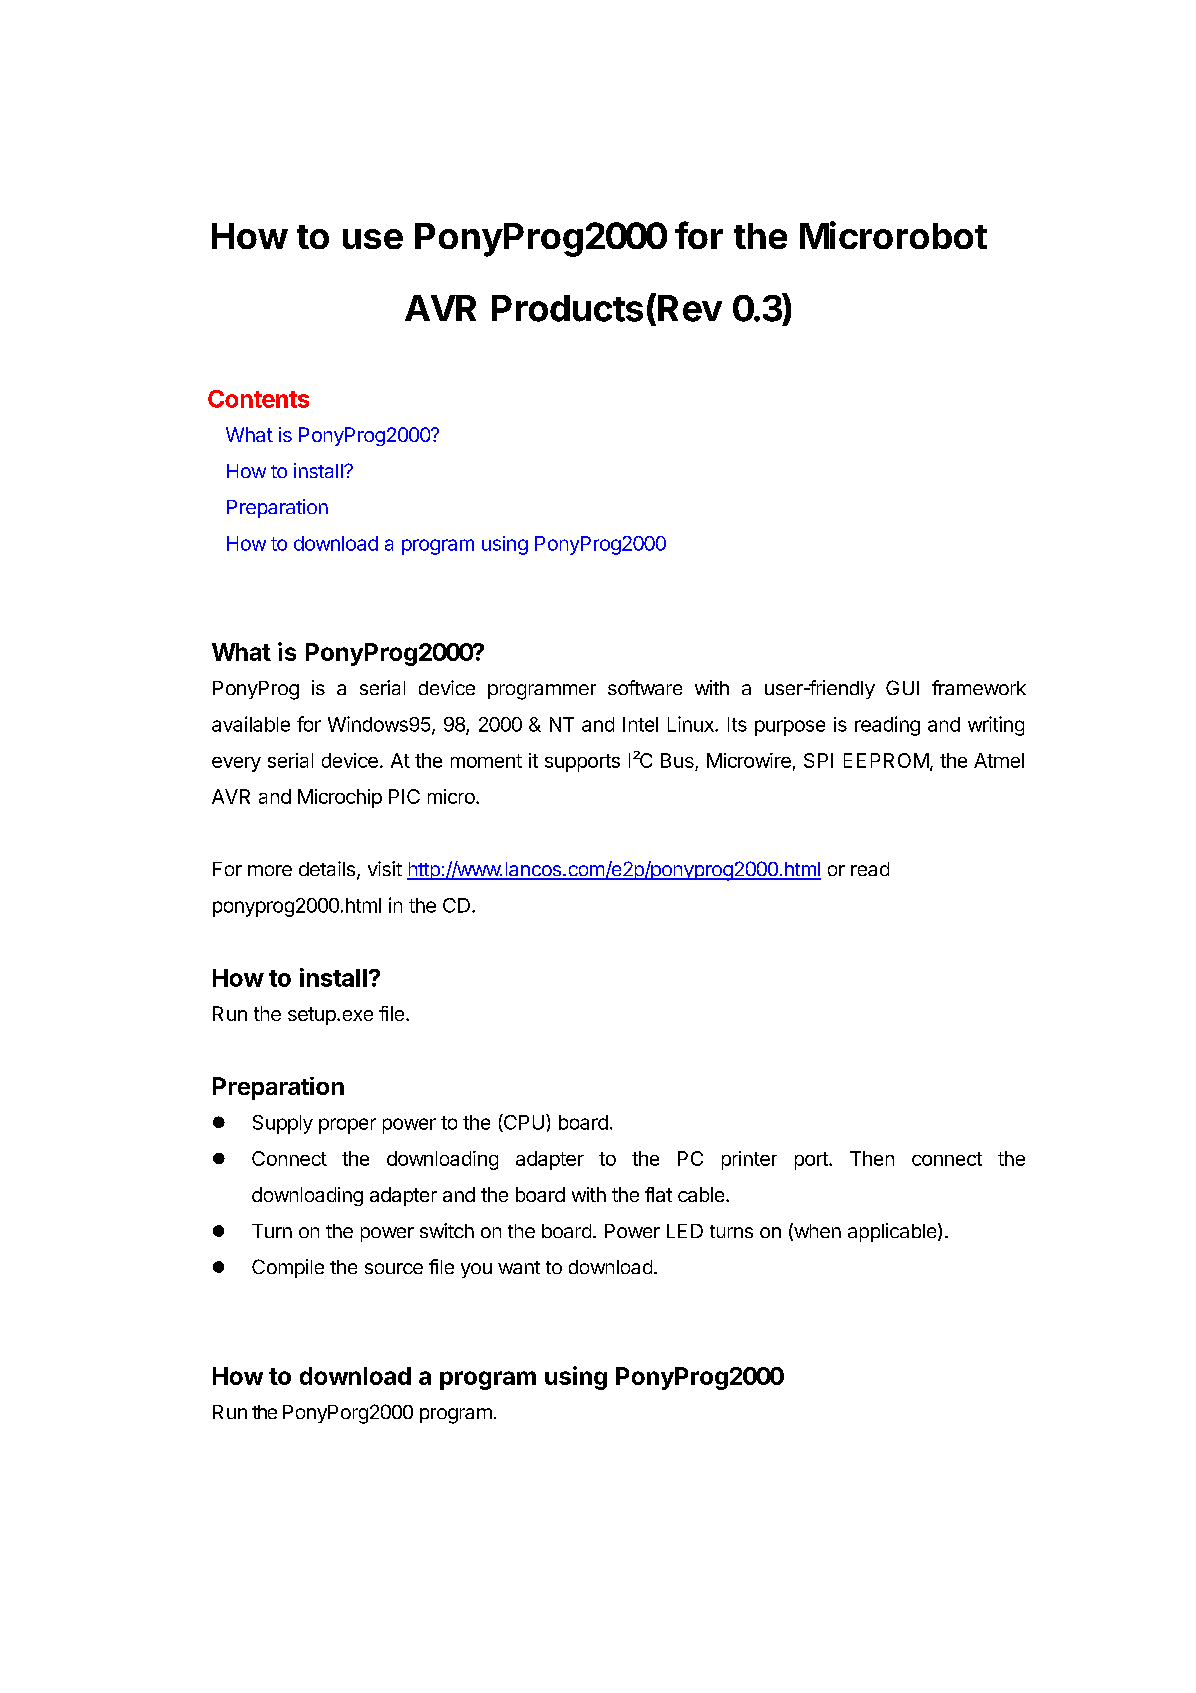 The image size is (1196, 1693). What do you see at coordinates (347, 1126) in the page?
I see `proper` at bounding box center [347, 1126].
